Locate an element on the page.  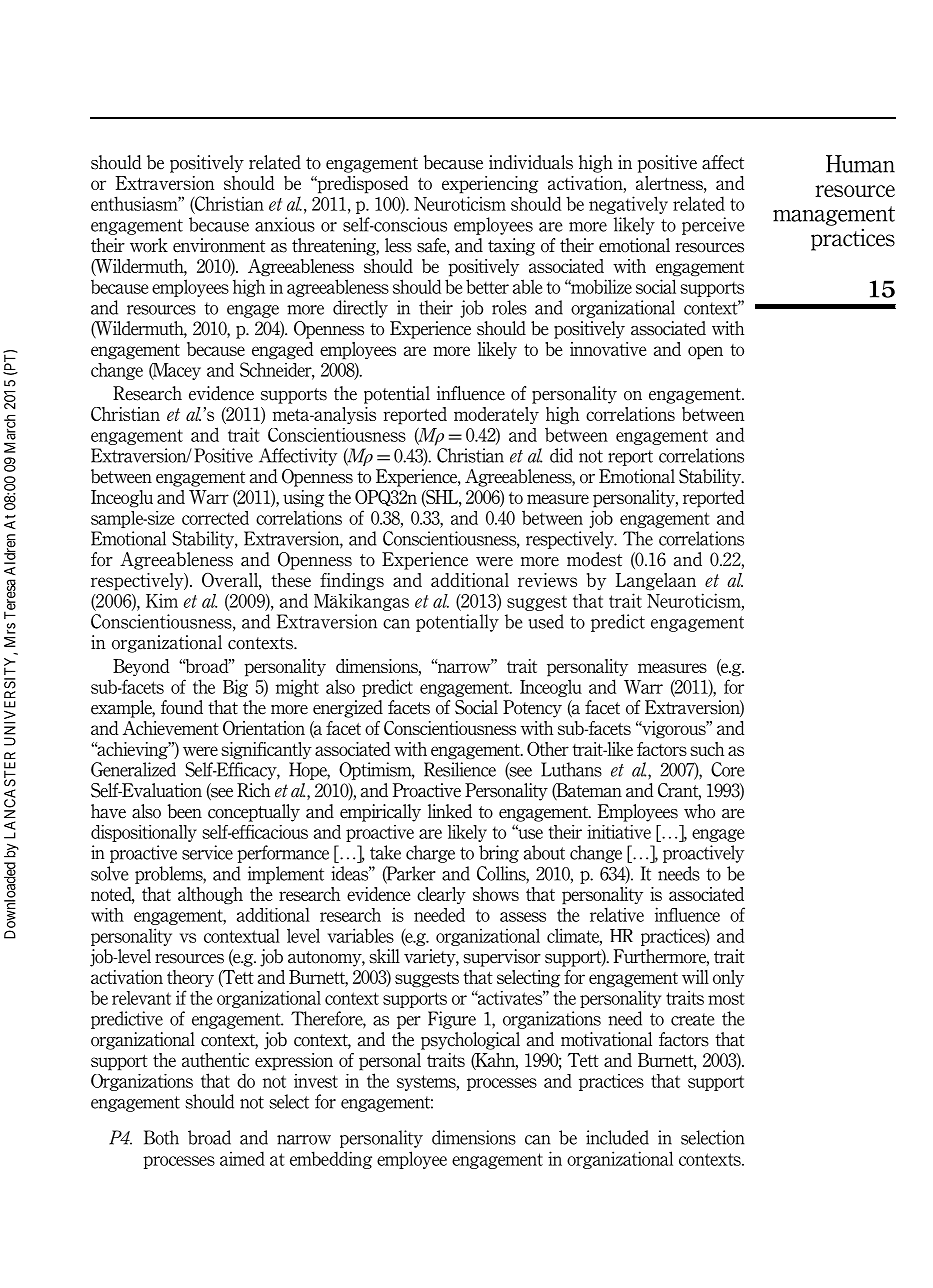
environment is located at coordinates (219, 245).
